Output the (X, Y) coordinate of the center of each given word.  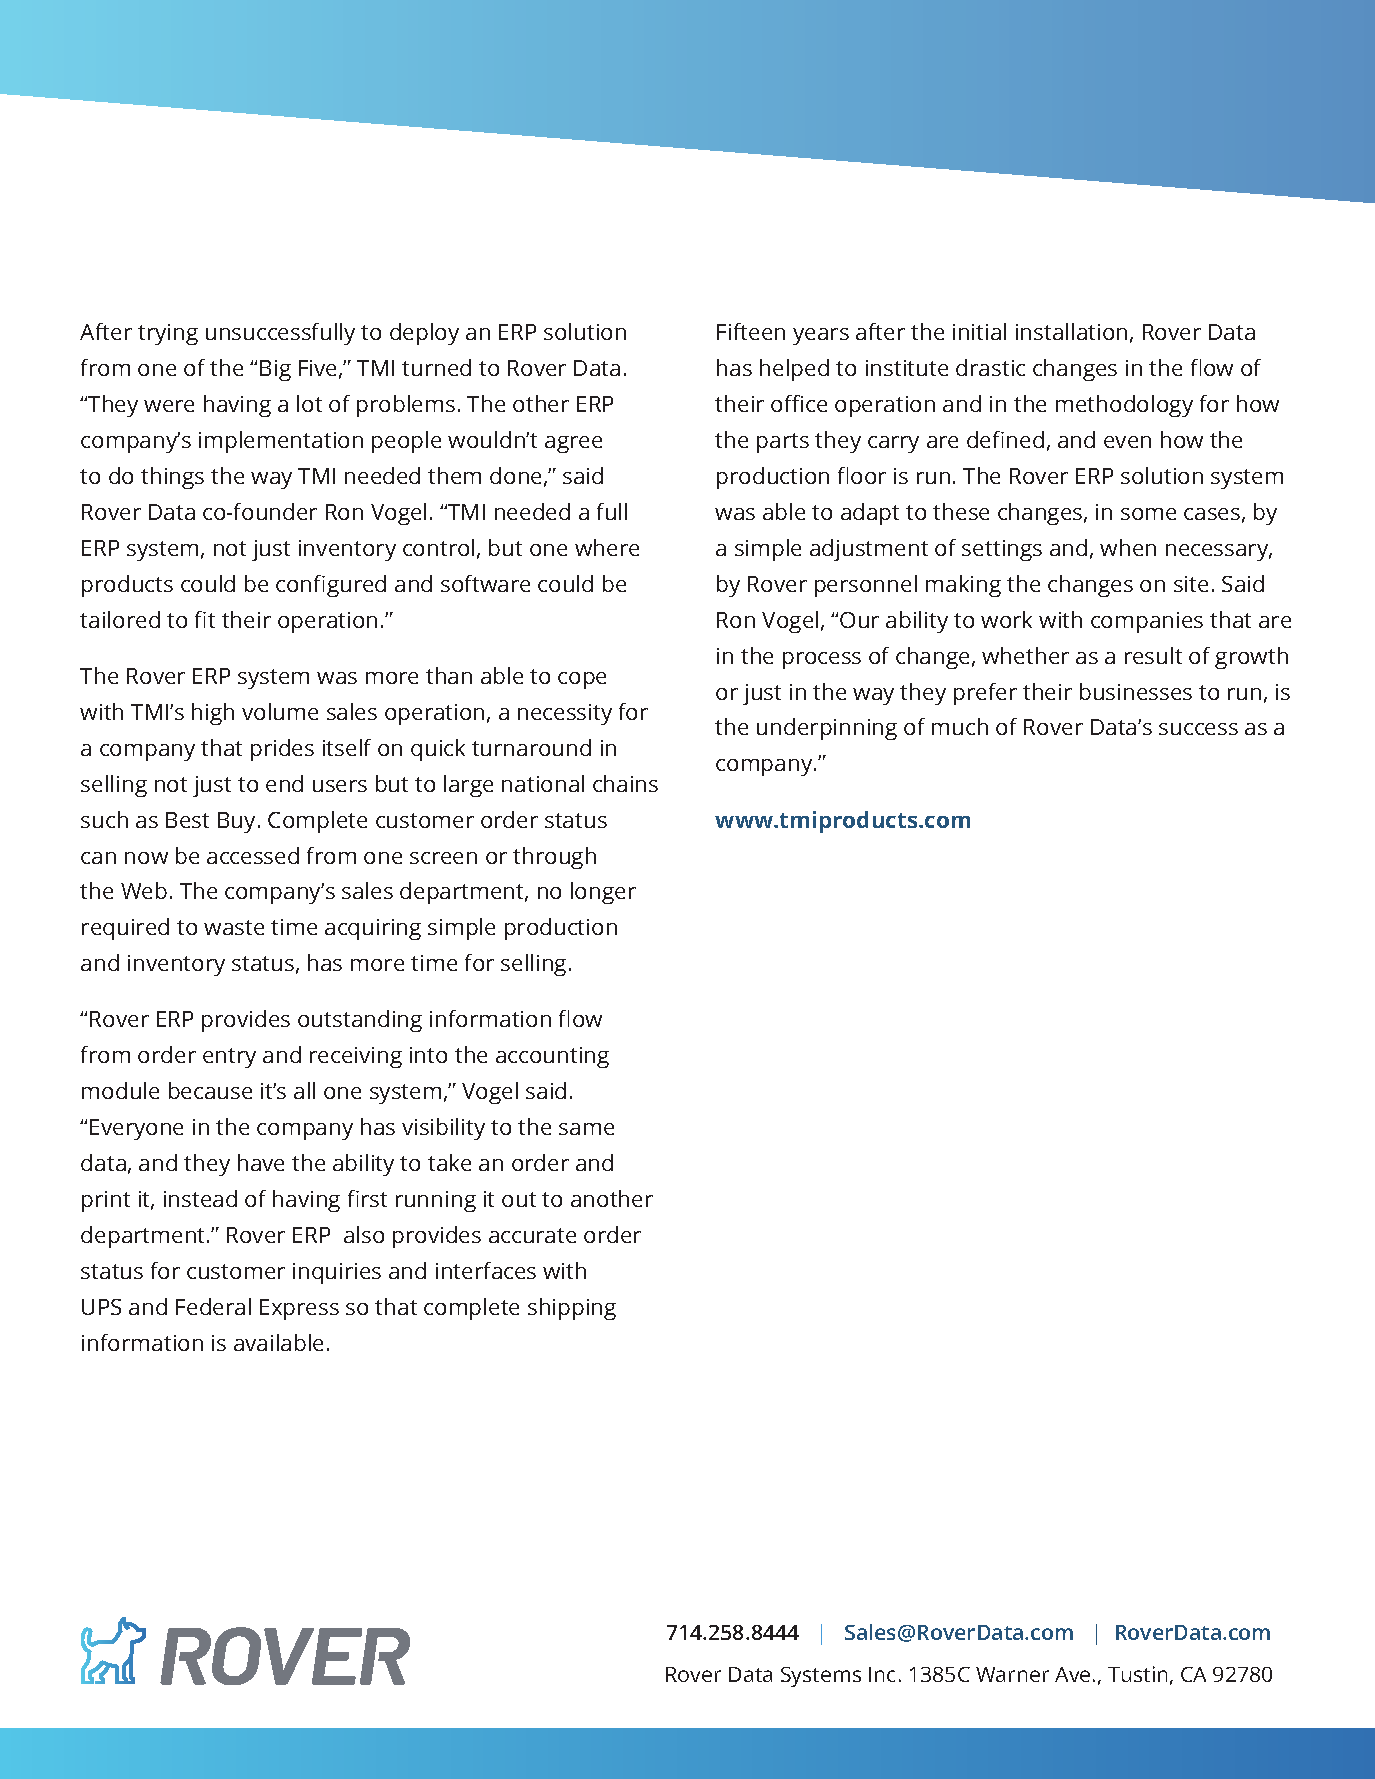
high (213, 714)
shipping (572, 1309)
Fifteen (751, 331)
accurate (532, 1235)
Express (299, 1309)
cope (582, 680)
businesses (1136, 691)
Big (275, 370)
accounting (552, 1057)
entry (229, 1058)
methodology (1124, 406)
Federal (213, 1306)
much (960, 726)
